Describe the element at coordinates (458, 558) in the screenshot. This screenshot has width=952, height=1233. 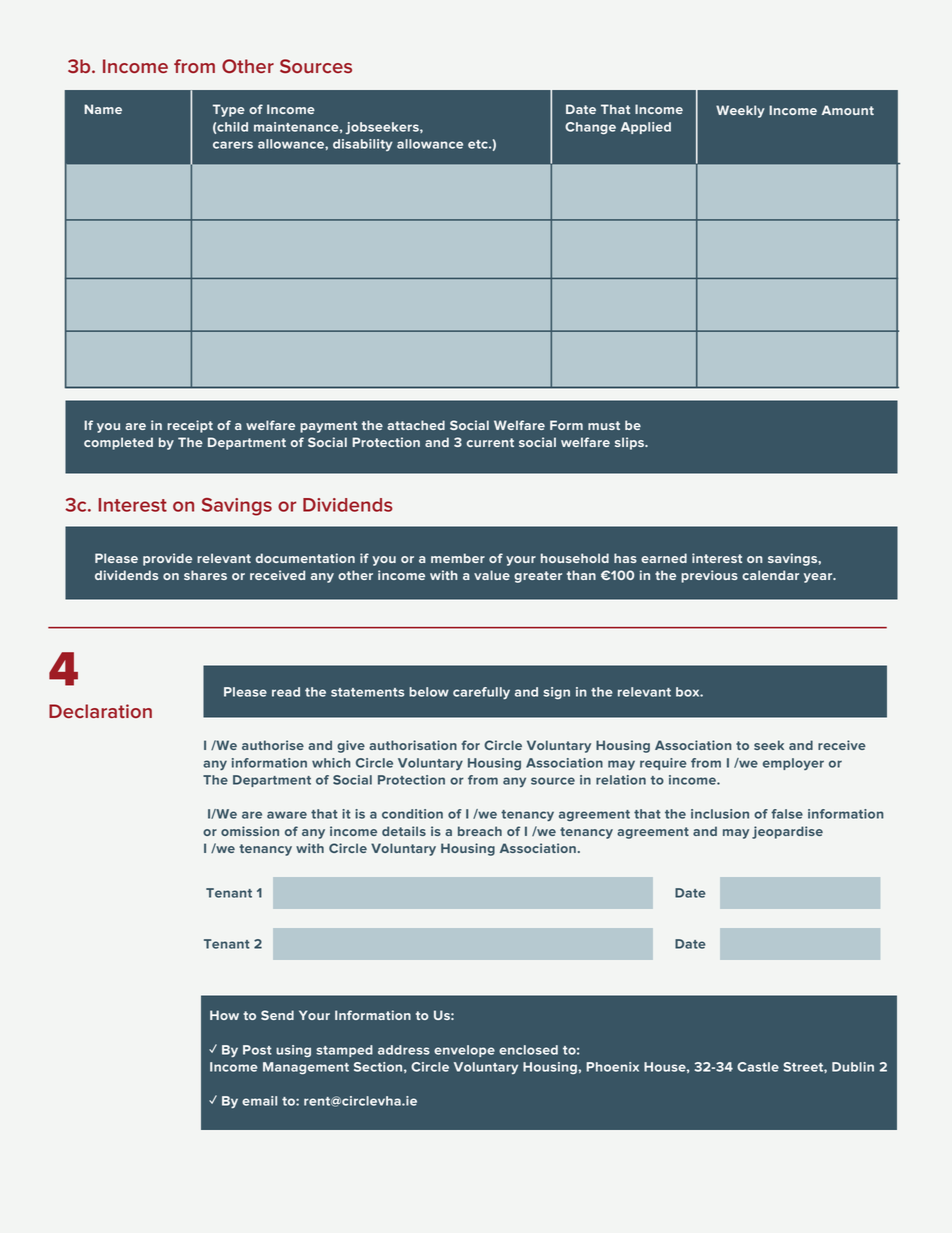
I see `member` at that location.
